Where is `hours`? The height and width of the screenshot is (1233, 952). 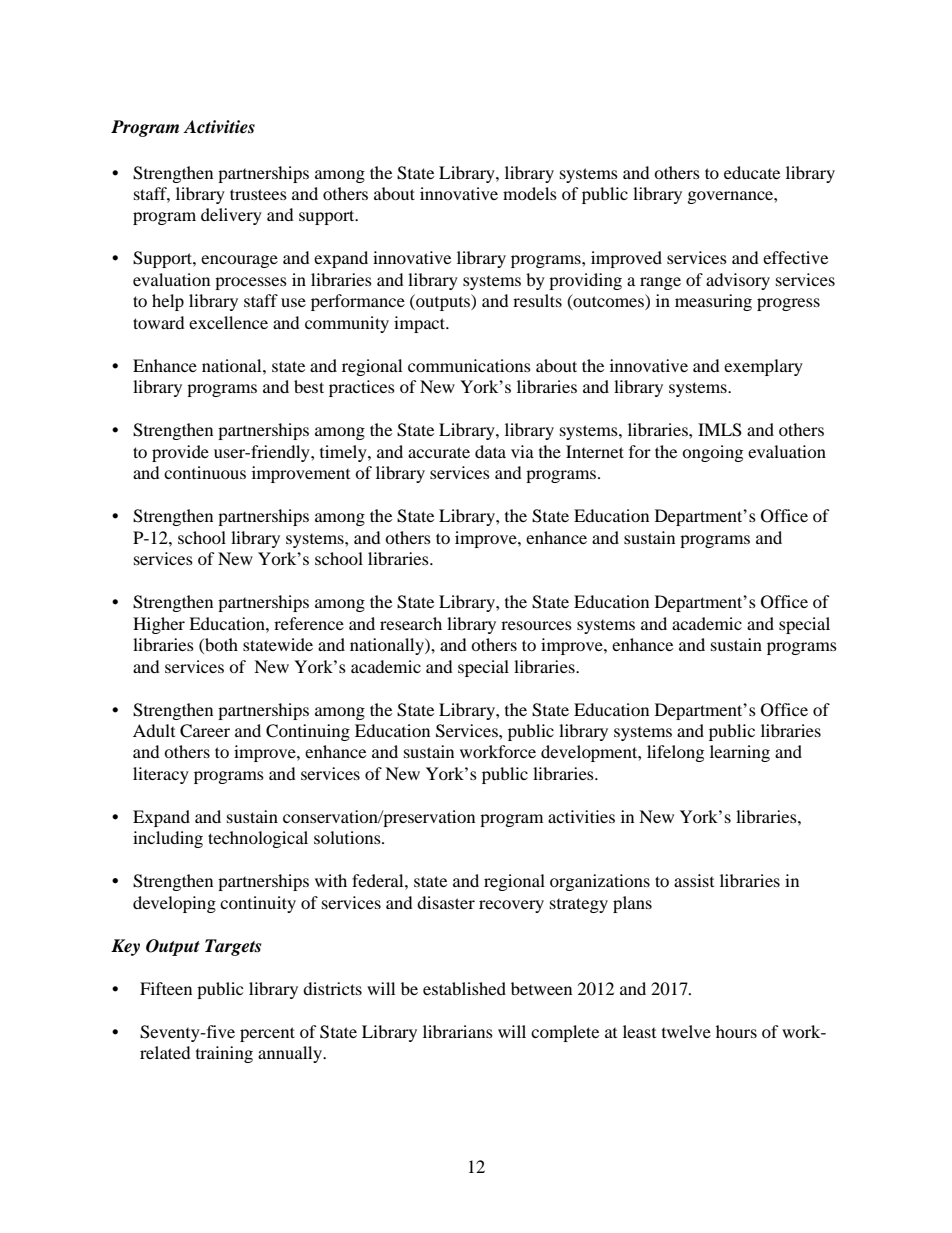
hours is located at coordinates (736, 1031).
